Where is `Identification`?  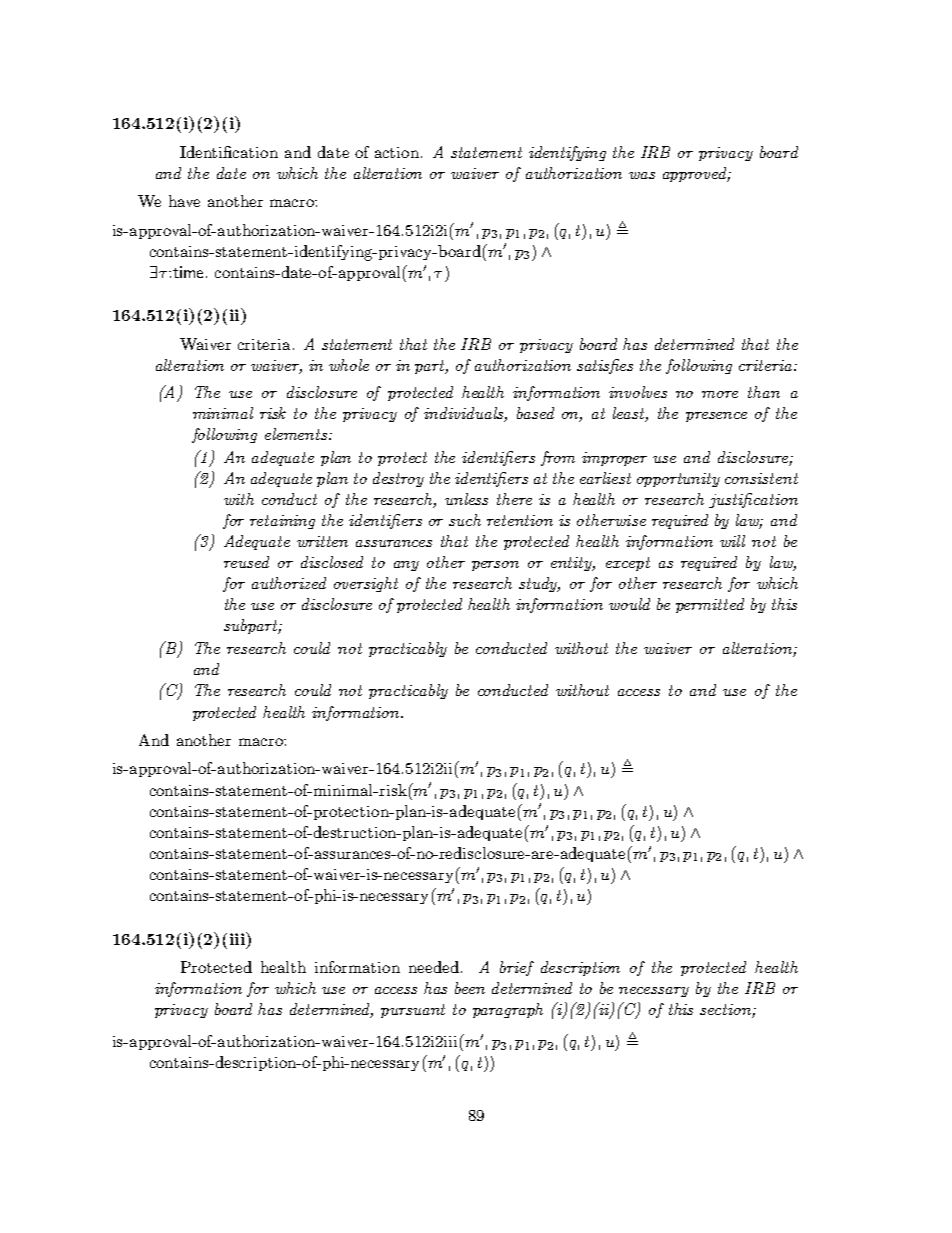
Identification is located at coordinates (229, 152).
